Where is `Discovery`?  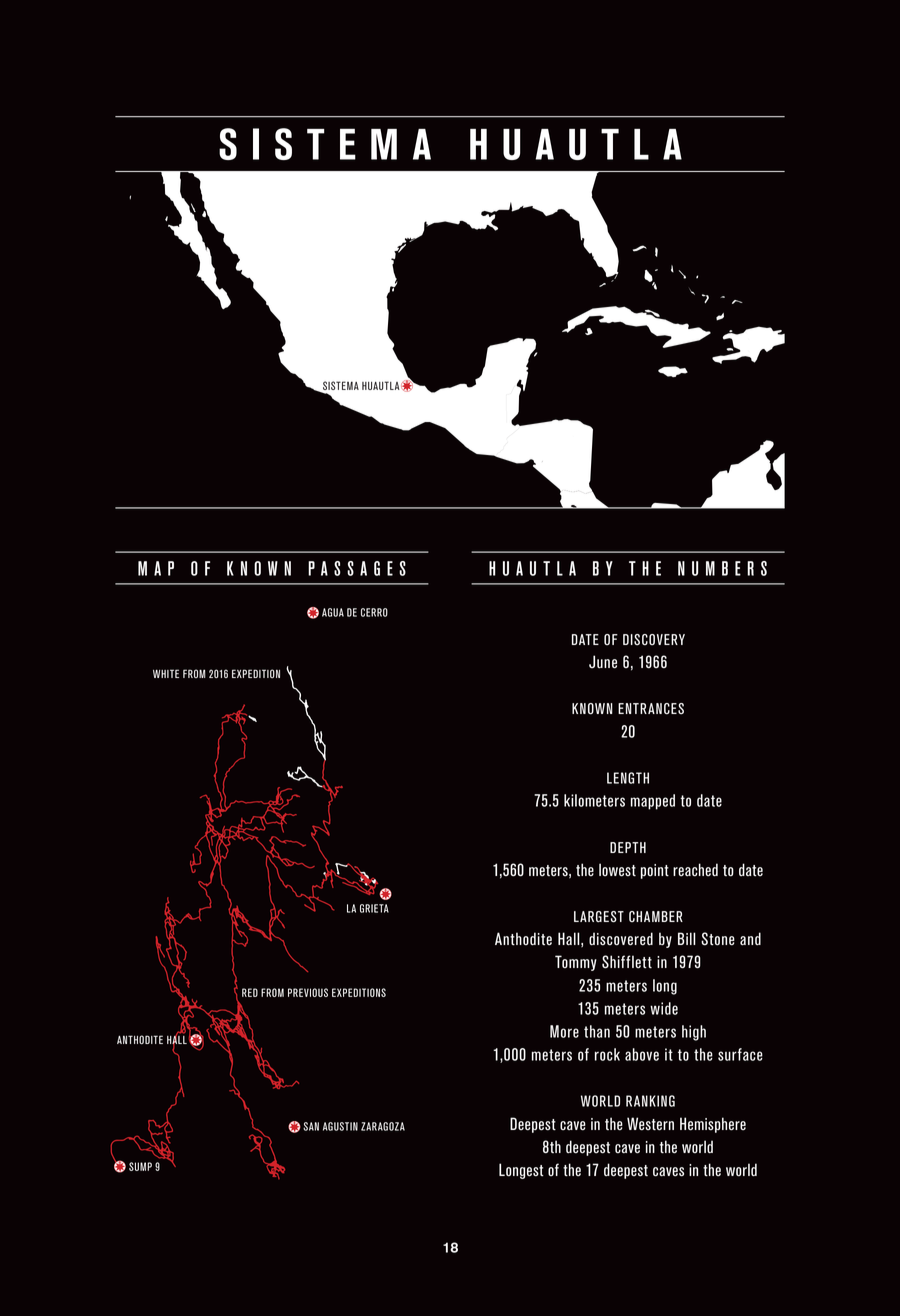
Discovery is located at coordinates (654, 640).
